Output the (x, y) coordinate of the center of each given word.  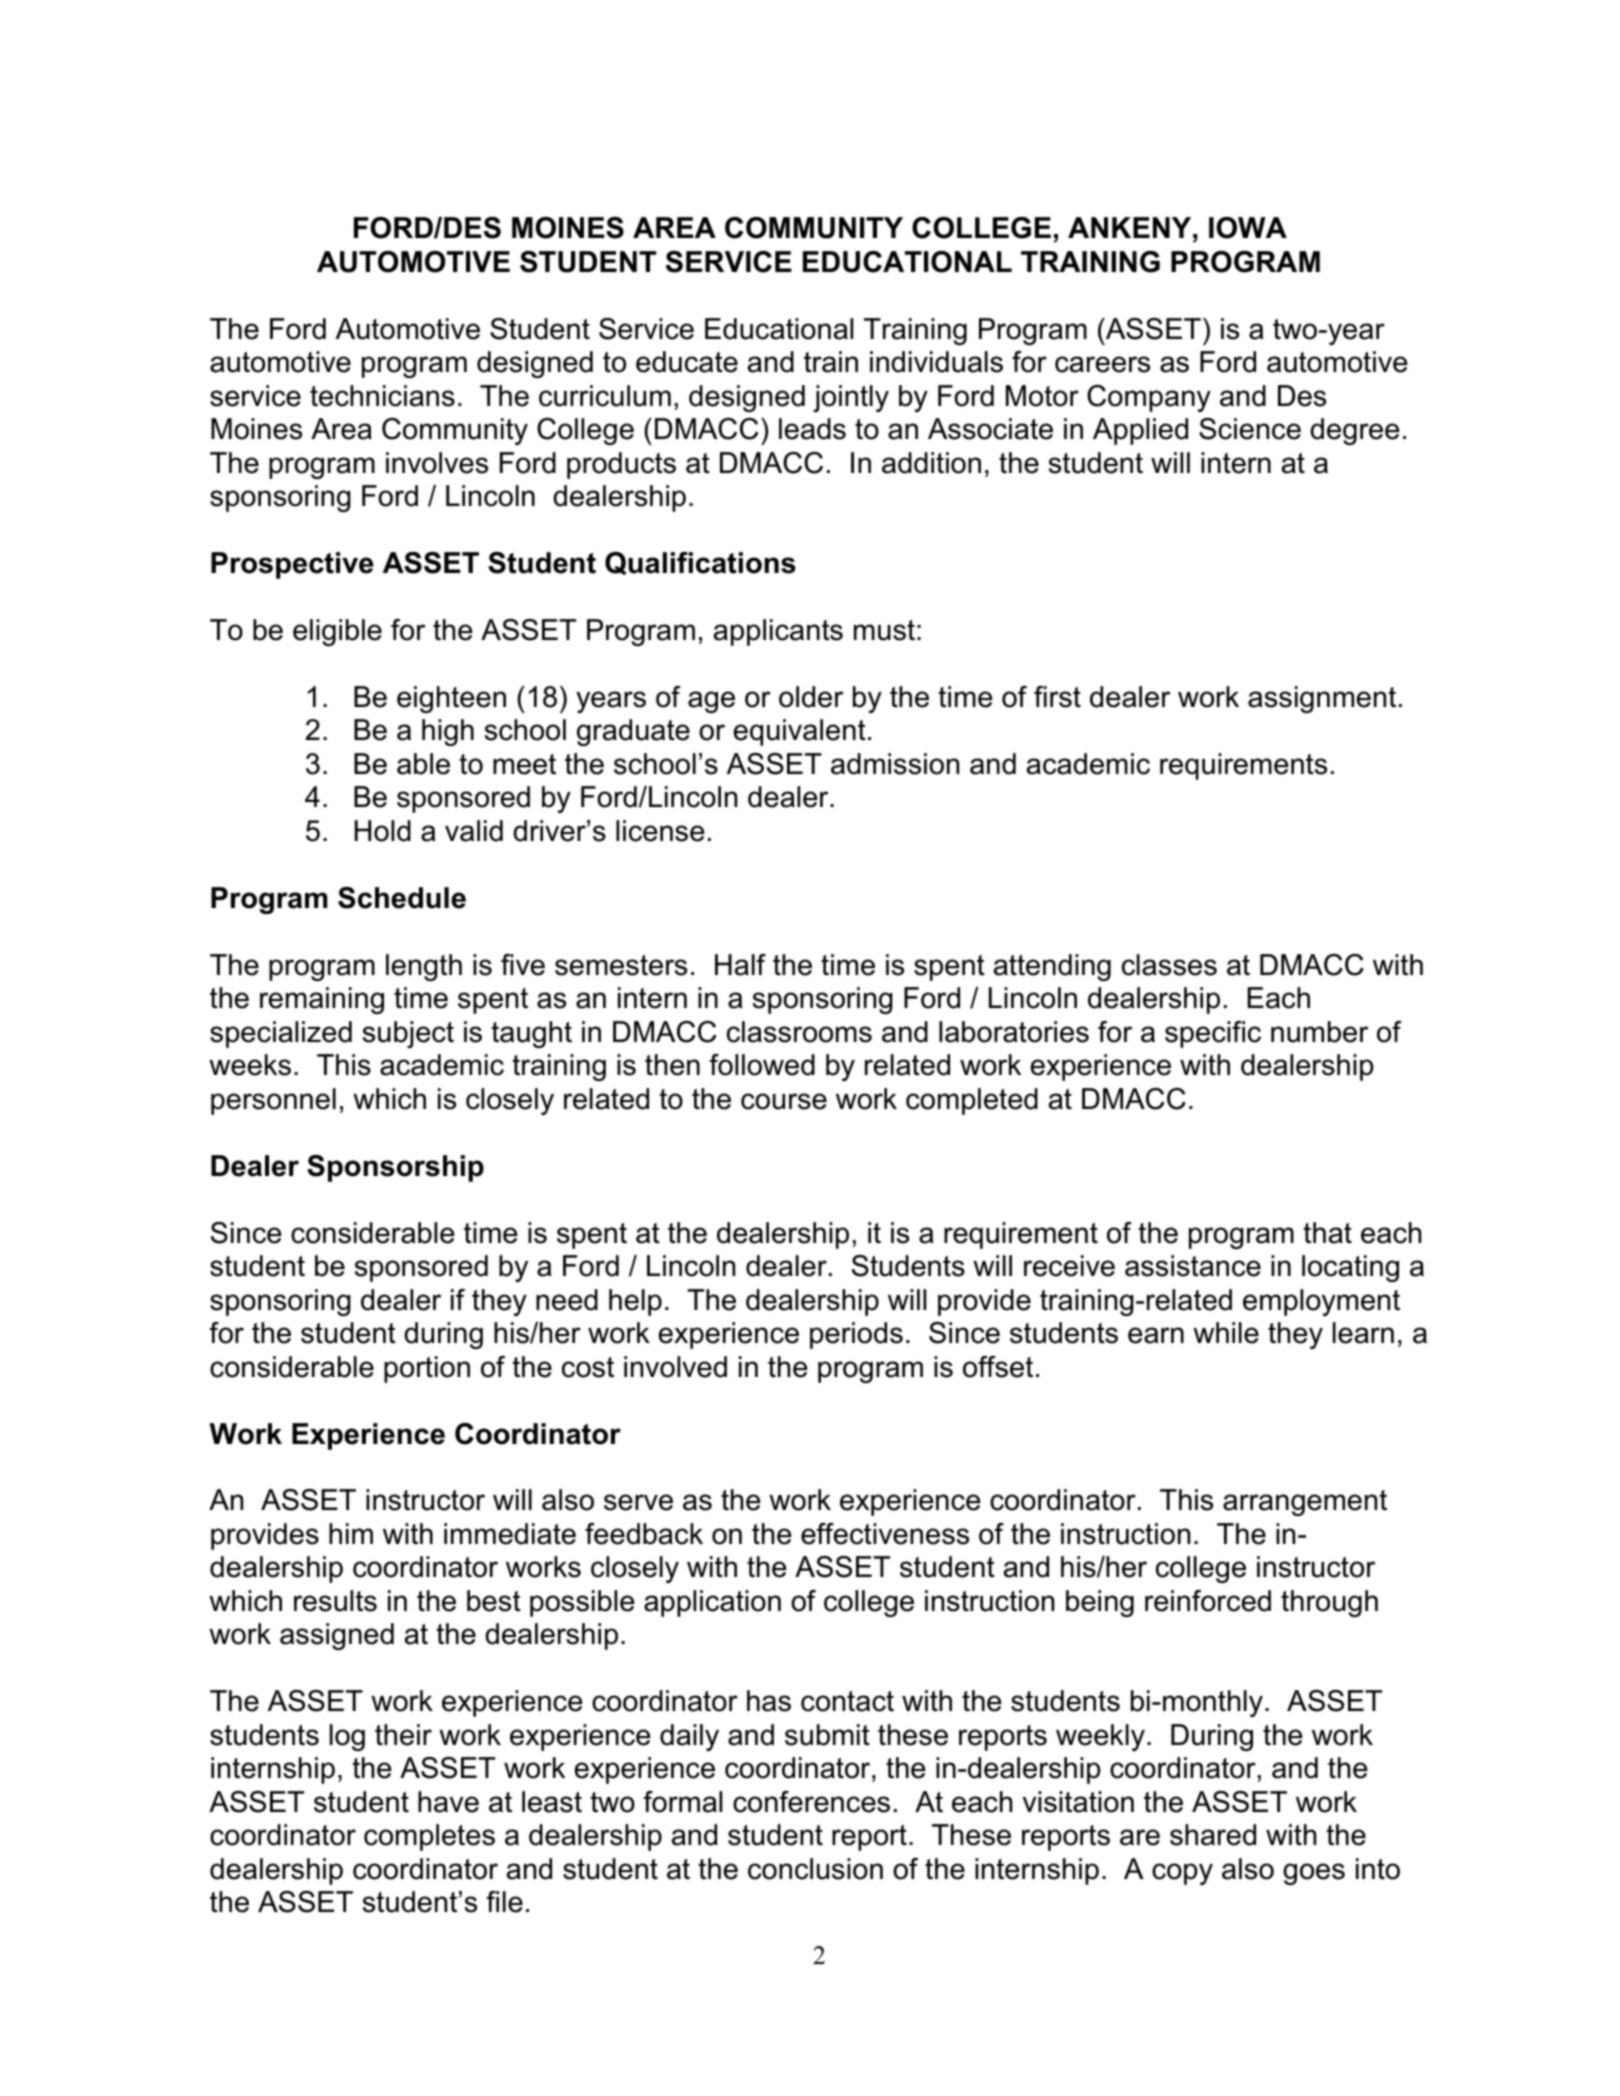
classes (1169, 965)
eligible (337, 632)
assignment (1322, 699)
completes (429, 1837)
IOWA (1248, 228)
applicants (778, 632)
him (351, 1533)
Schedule (402, 898)
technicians (382, 396)
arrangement (1305, 1503)
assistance (1193, 1266)
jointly (851, 398)
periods (856, 1335)
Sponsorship (395, 1168)
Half (740, 965)
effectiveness (885, 1534)
